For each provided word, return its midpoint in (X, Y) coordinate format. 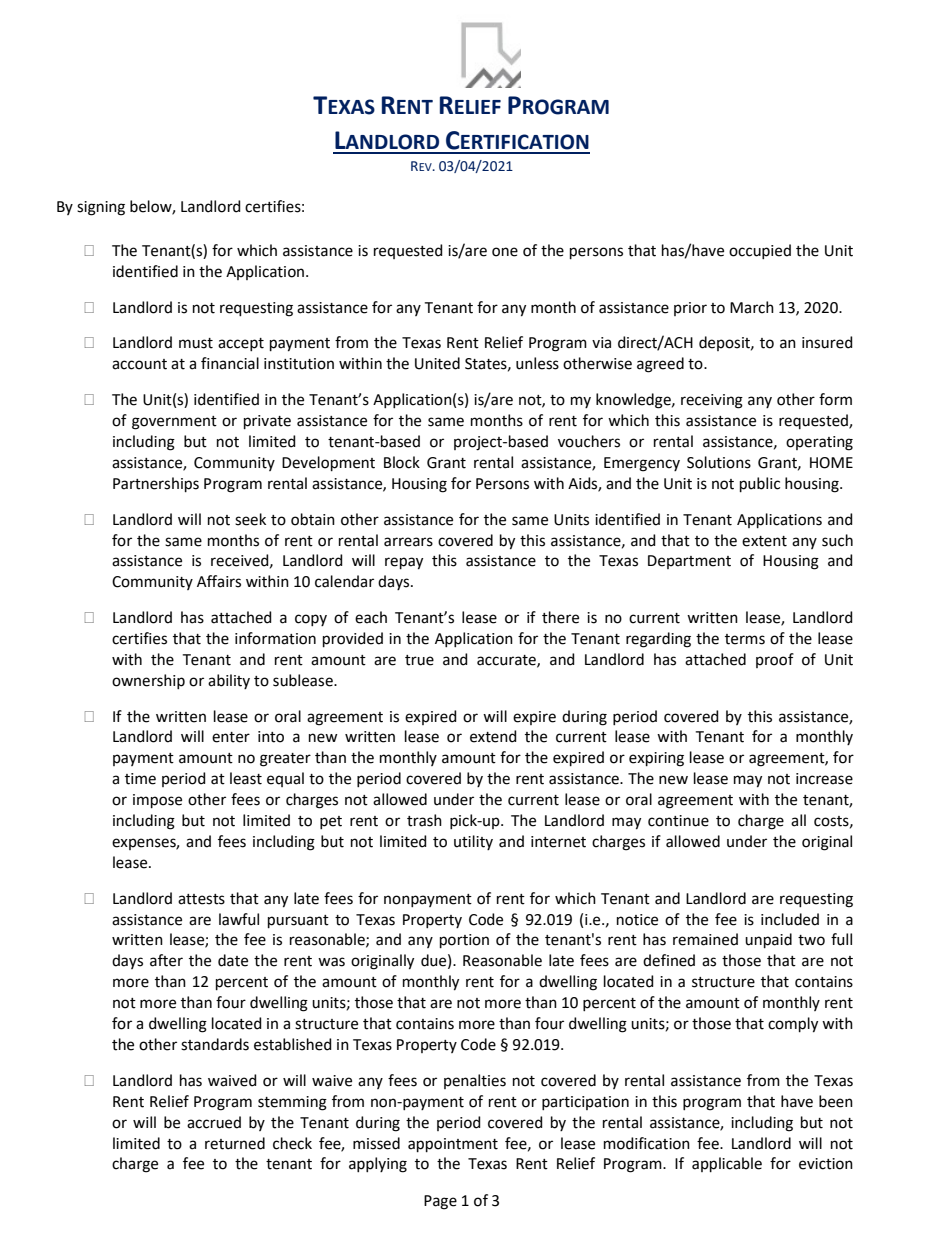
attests (201, 899)
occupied (760, 251)
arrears (408, 542)
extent (764, 541)
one (505, 252)
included (790, 919)
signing (101, 208)
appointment (453, 1145)
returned (235, 1143)
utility (473, 842)
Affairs (219, 581)
